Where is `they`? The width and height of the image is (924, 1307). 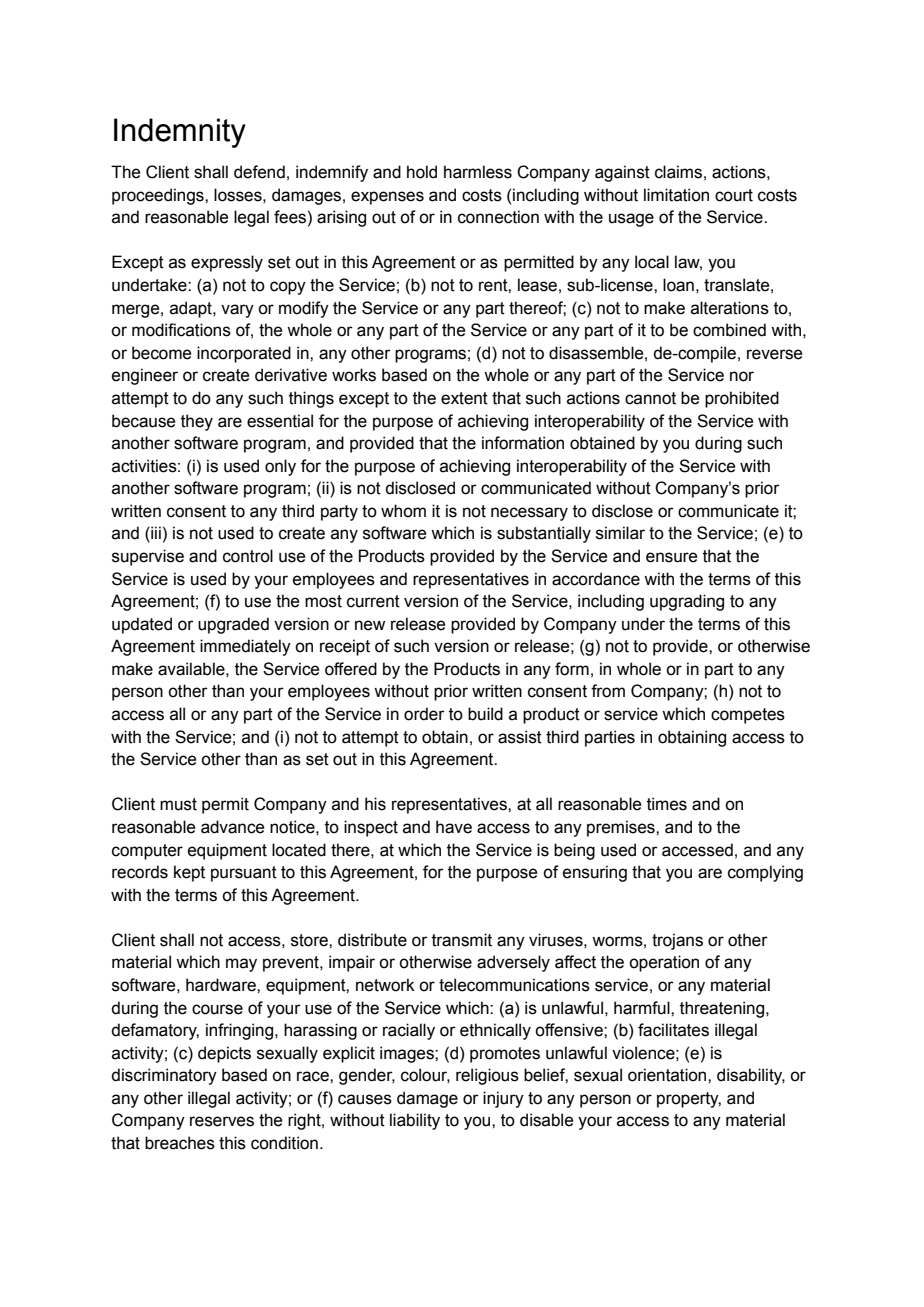
they is located at coordinates (197, 422).
